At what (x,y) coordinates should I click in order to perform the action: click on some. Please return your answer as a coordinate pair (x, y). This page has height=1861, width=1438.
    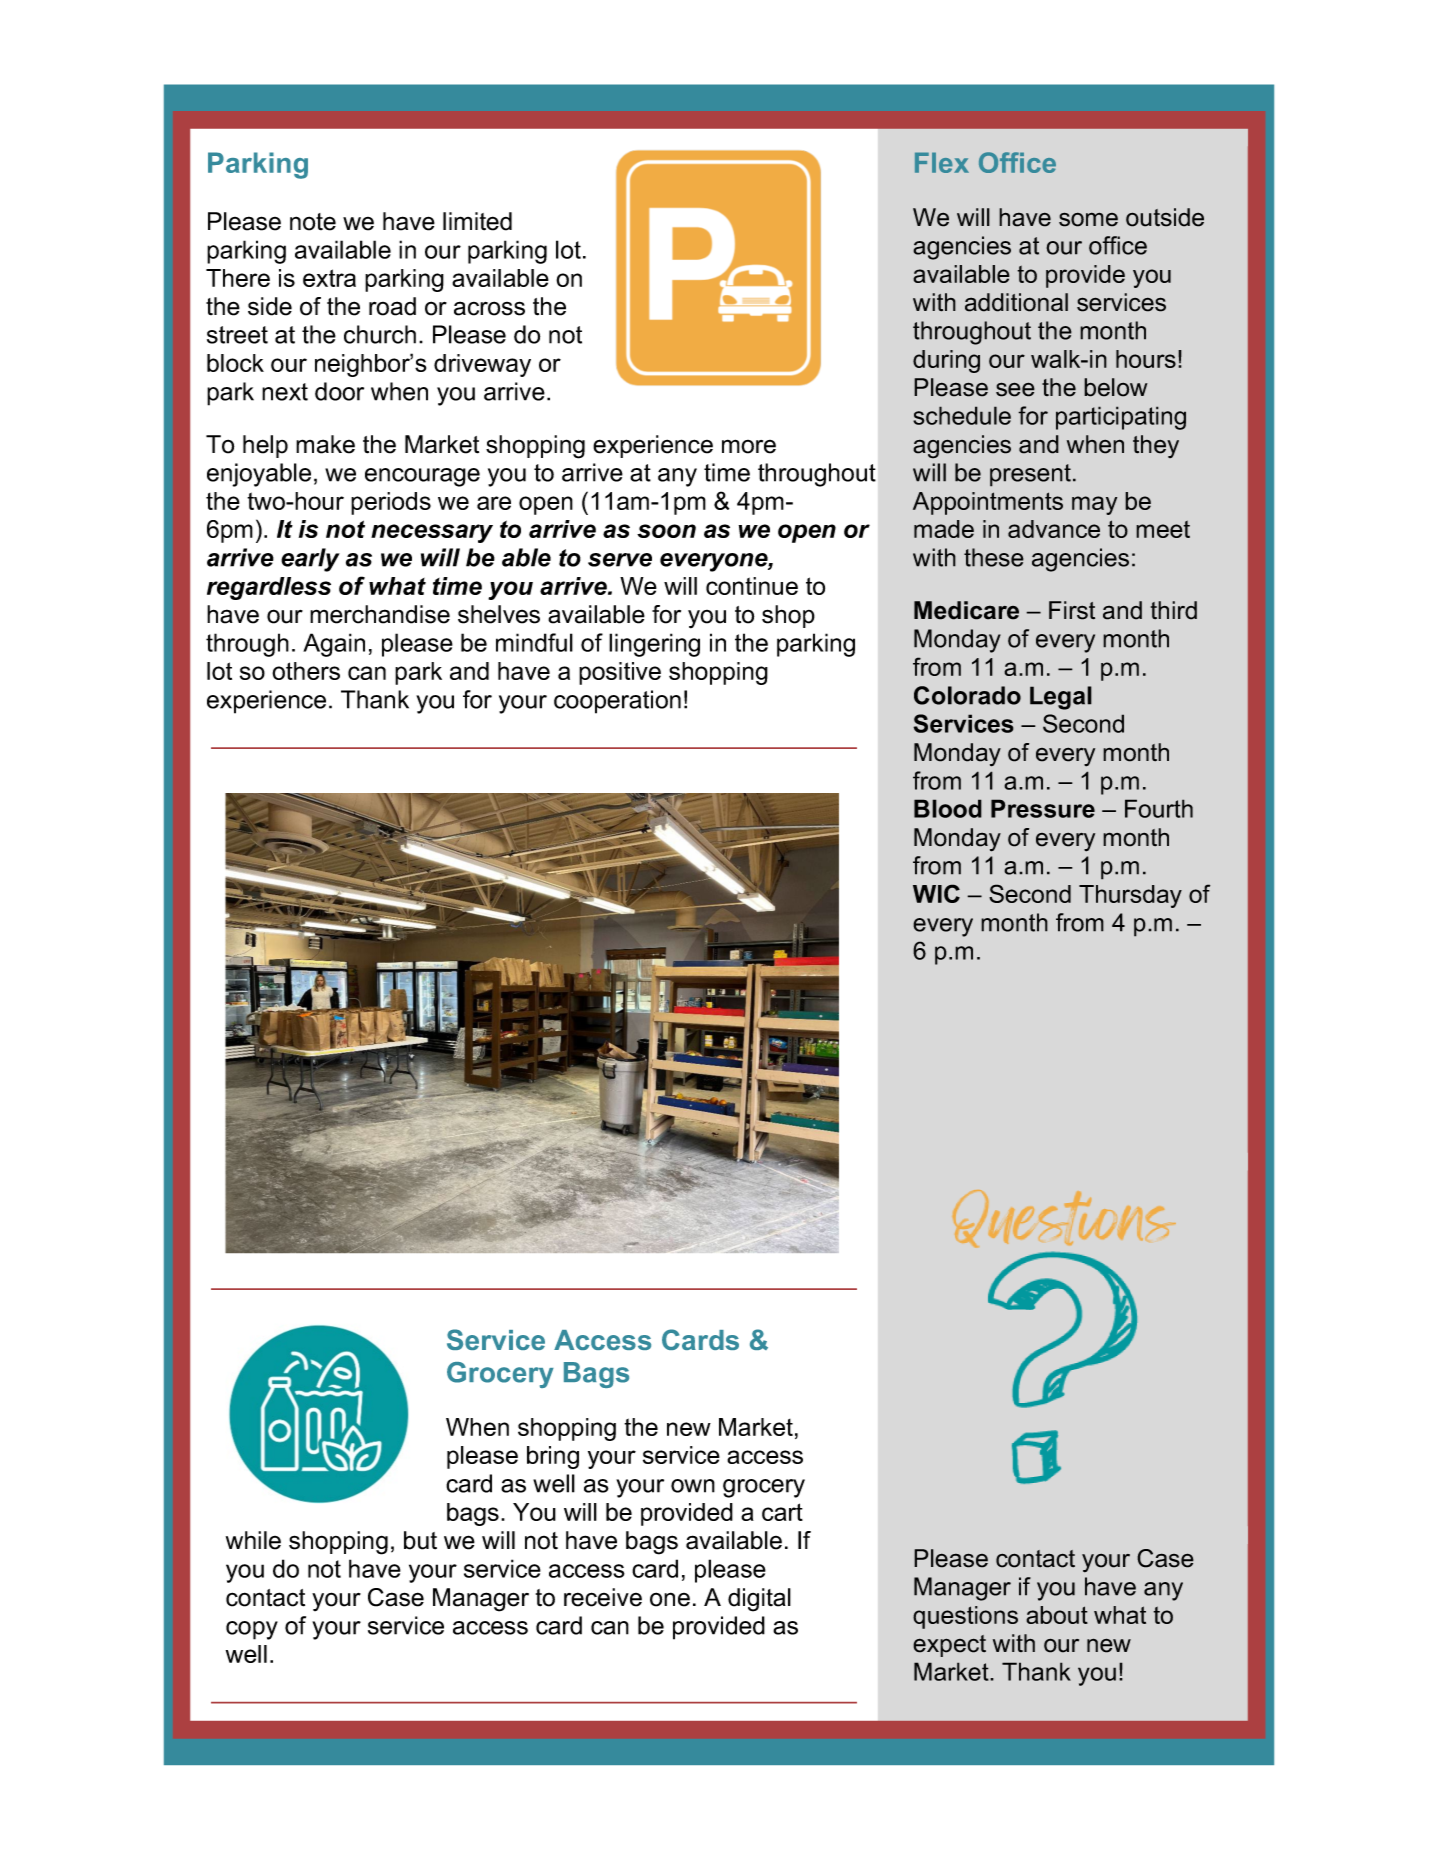
    Looking at the image, I should click on (1088, 219).
